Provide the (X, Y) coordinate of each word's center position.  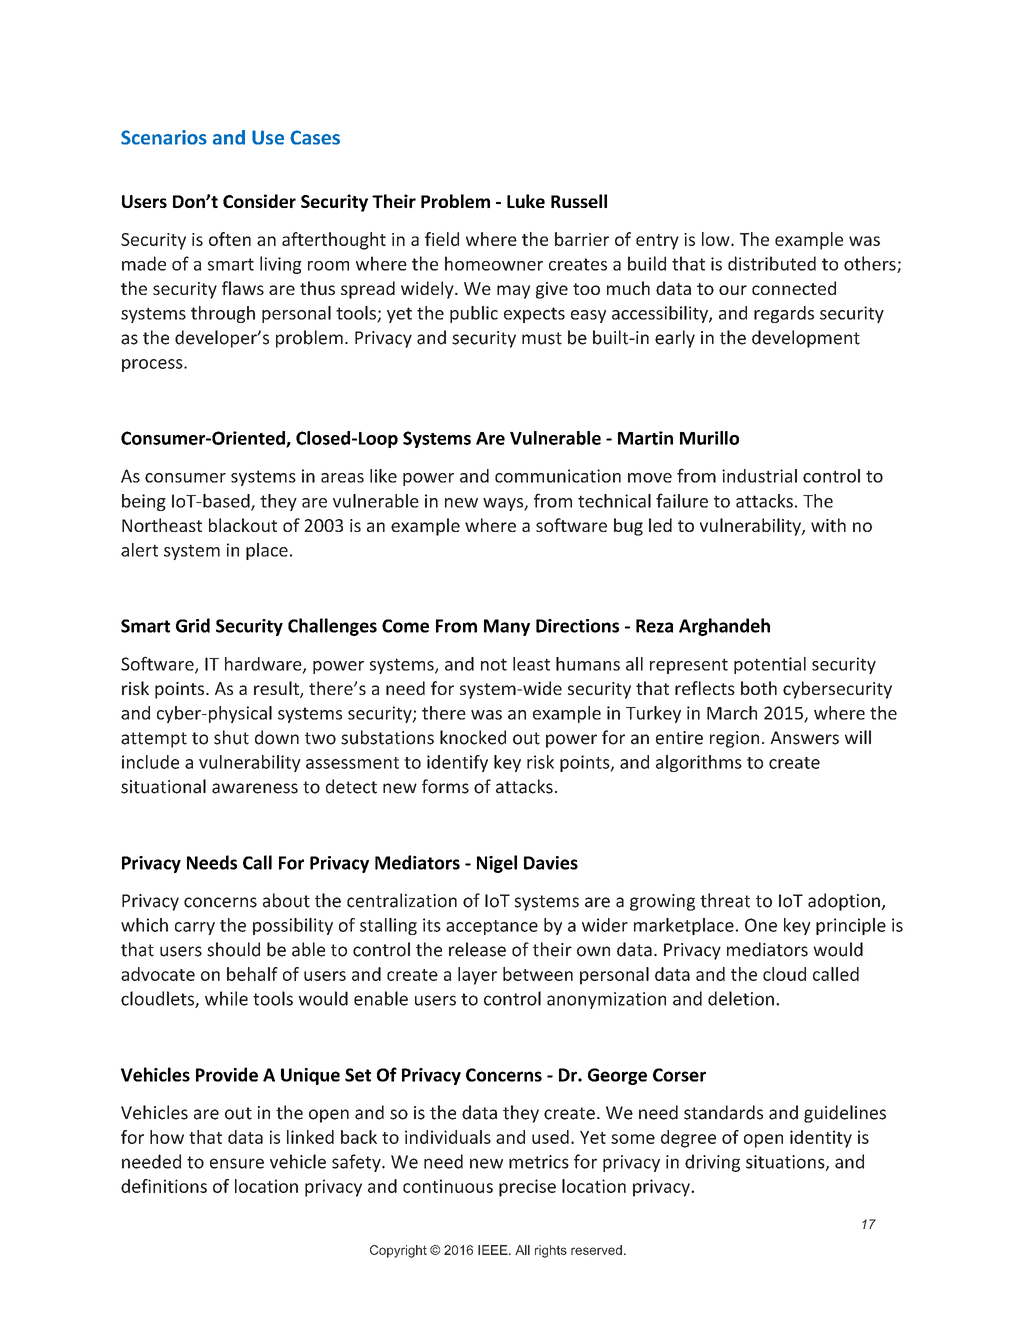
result (277, 689)
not (494, 664)
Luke (526, 201)
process (153, 365)
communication (558, 476)
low (717, 239)
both (759, 688)
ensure (237, 1163)
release (477, 949)
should (233, 949)
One (761, 925)
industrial (759, 476)
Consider (259, 201)
